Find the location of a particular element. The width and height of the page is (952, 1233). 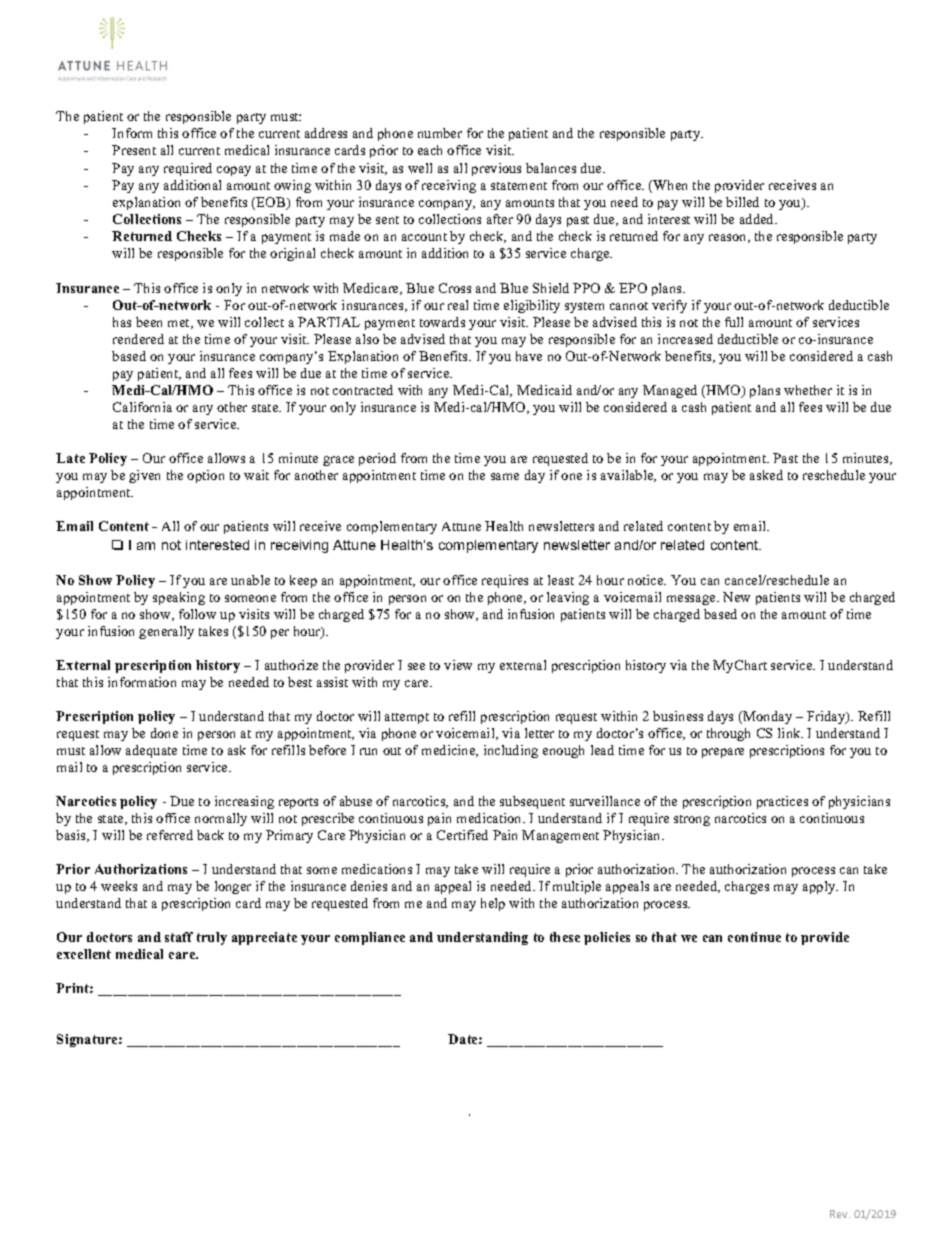

speaking is located at coordinates (179, 598).
